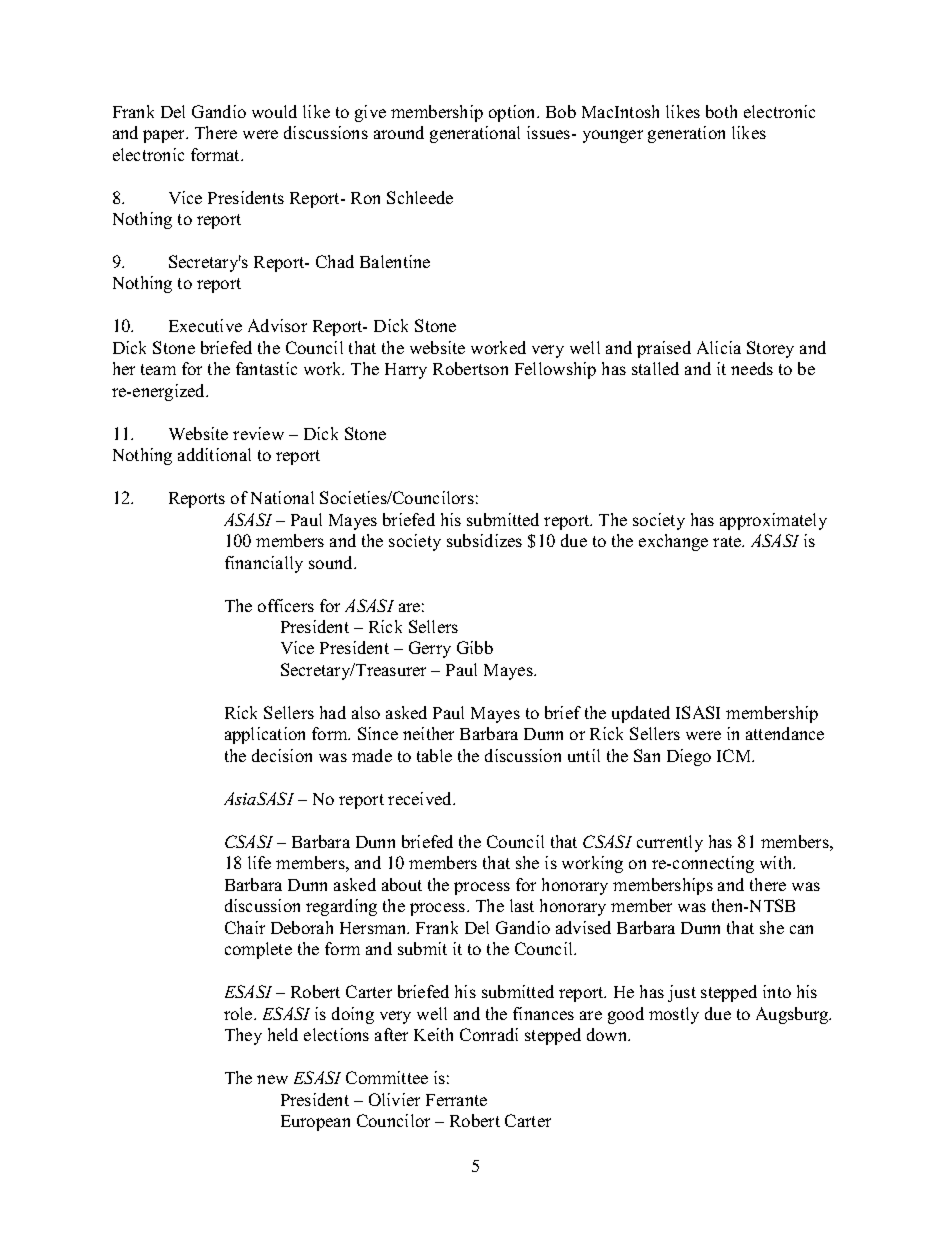 This page has height=1233, width=952. I want to click on additional, so click(214, 454).
